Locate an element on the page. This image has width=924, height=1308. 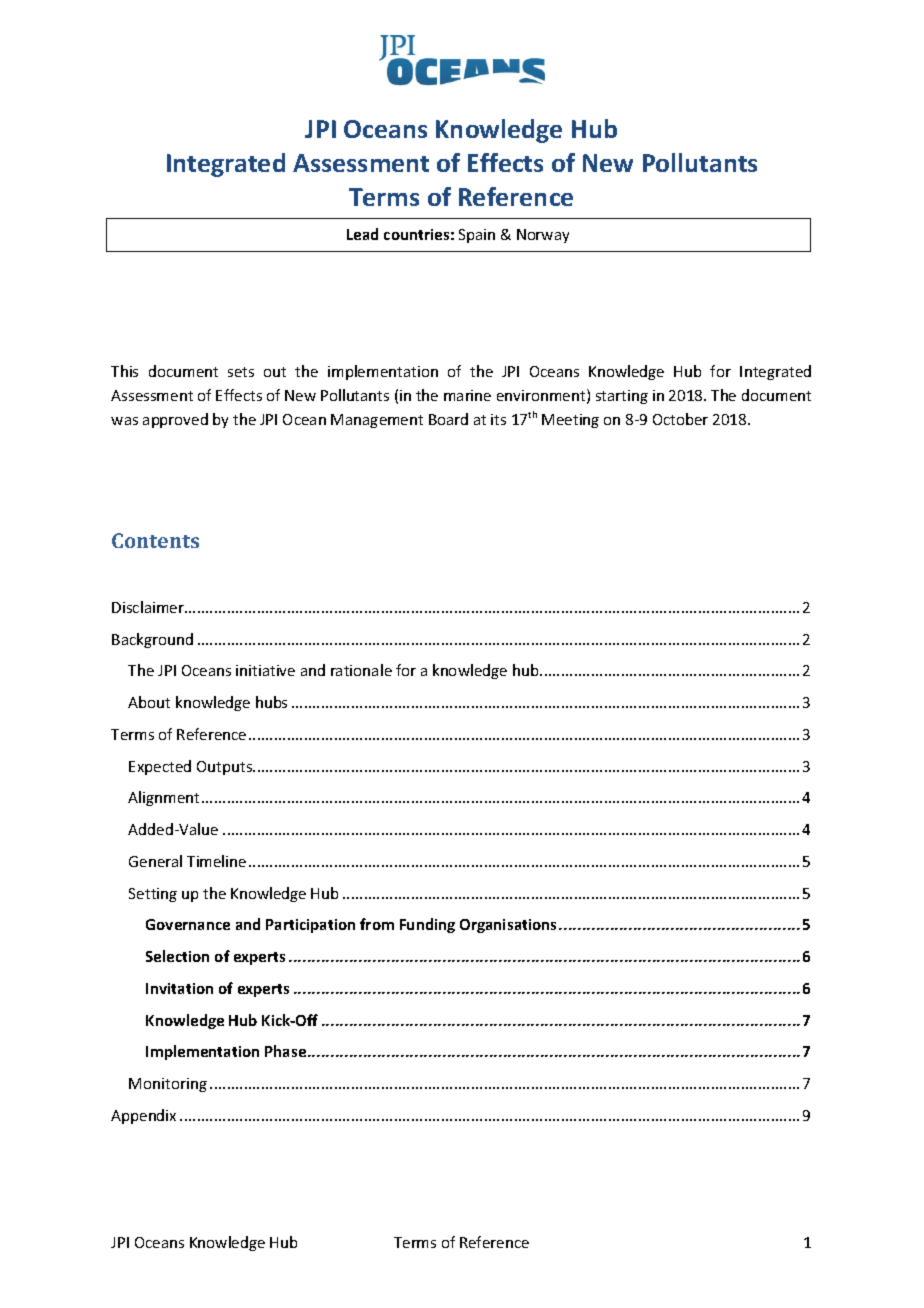
Contents is located at coordinates (155, 540).
